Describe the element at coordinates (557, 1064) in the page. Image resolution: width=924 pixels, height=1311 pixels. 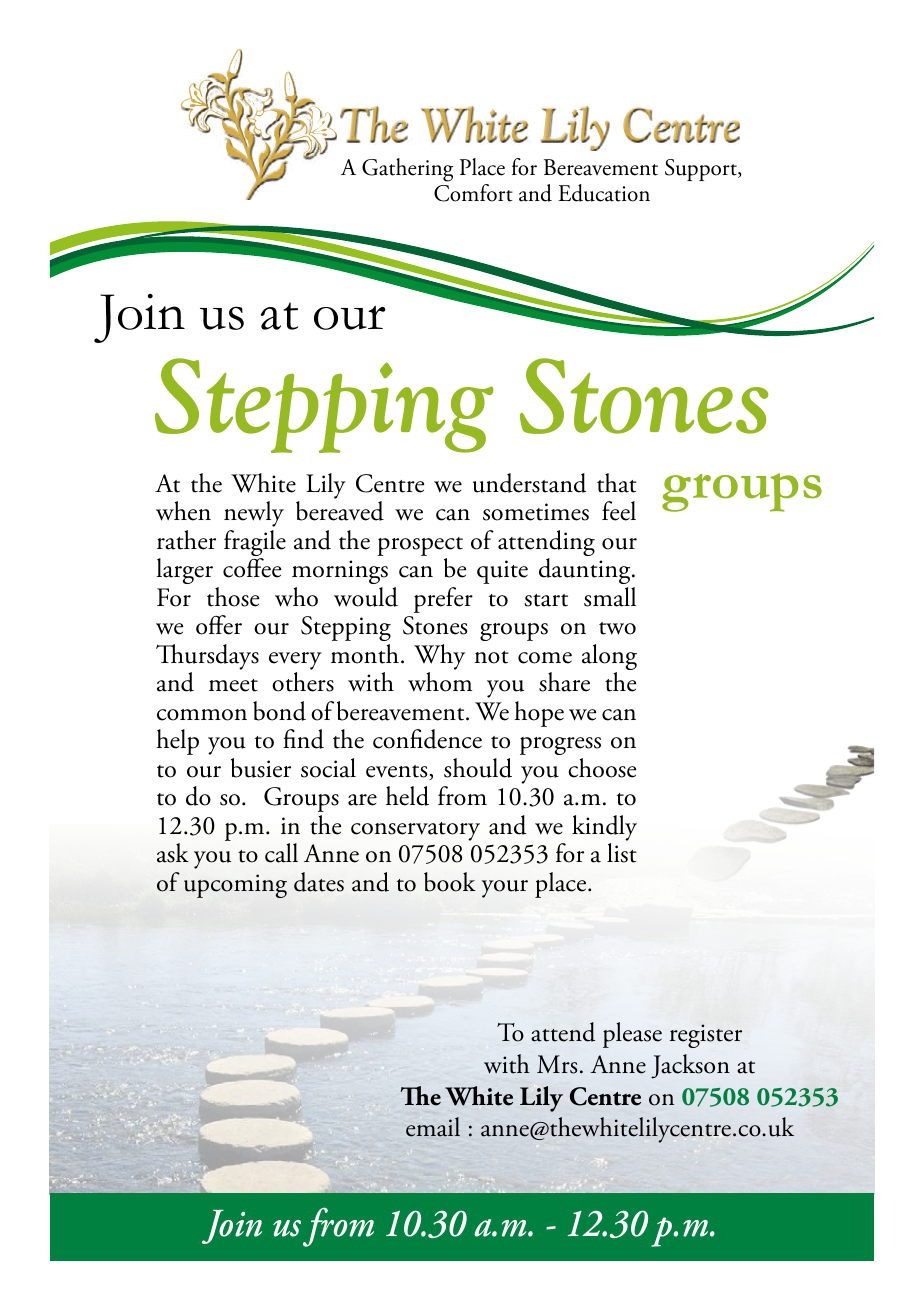
I see `Mrs` at that location.
